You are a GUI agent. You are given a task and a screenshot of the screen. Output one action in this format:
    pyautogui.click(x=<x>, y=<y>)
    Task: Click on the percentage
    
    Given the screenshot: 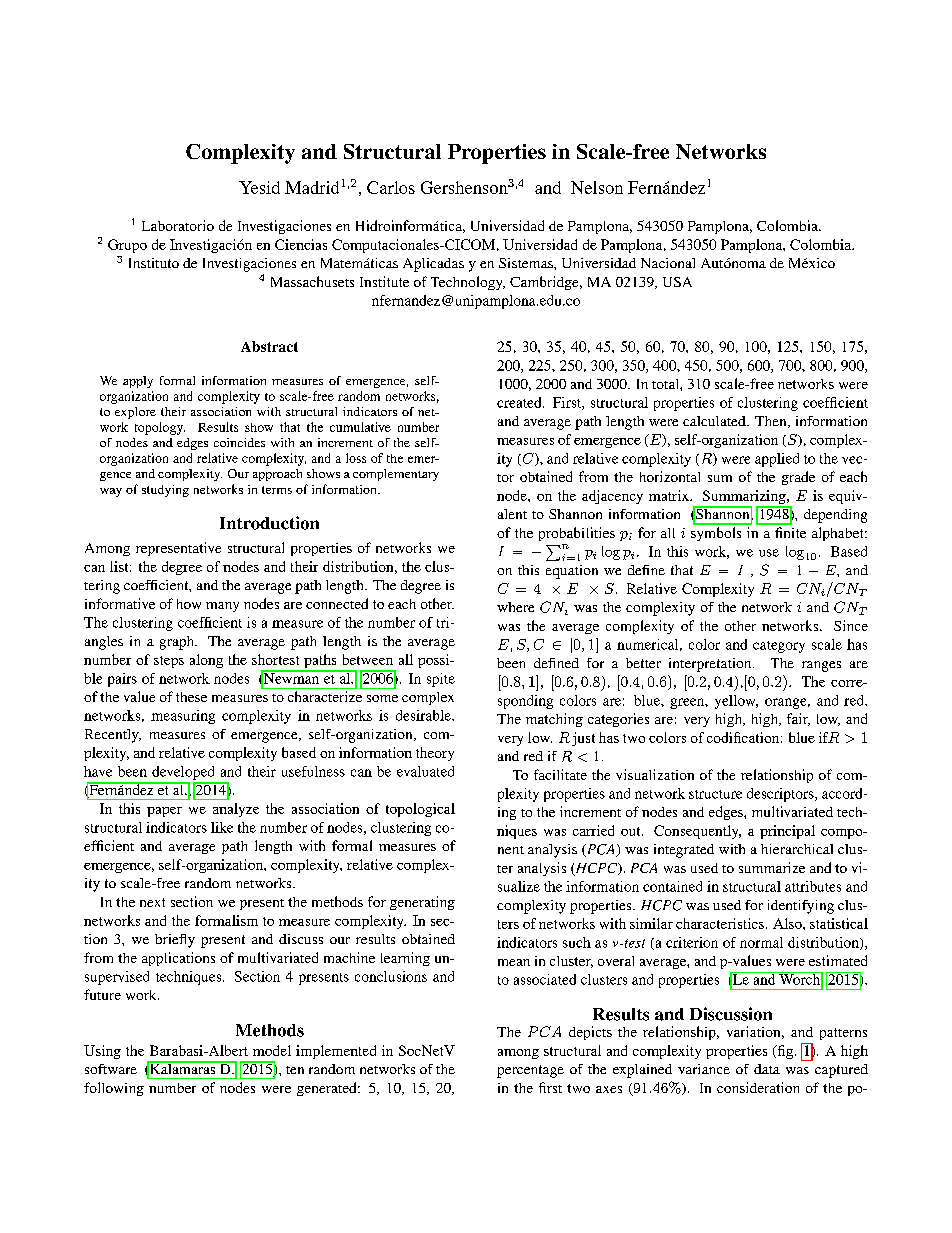 What is the action you would take?
    pyautogui.click(x=530, y=1071)
